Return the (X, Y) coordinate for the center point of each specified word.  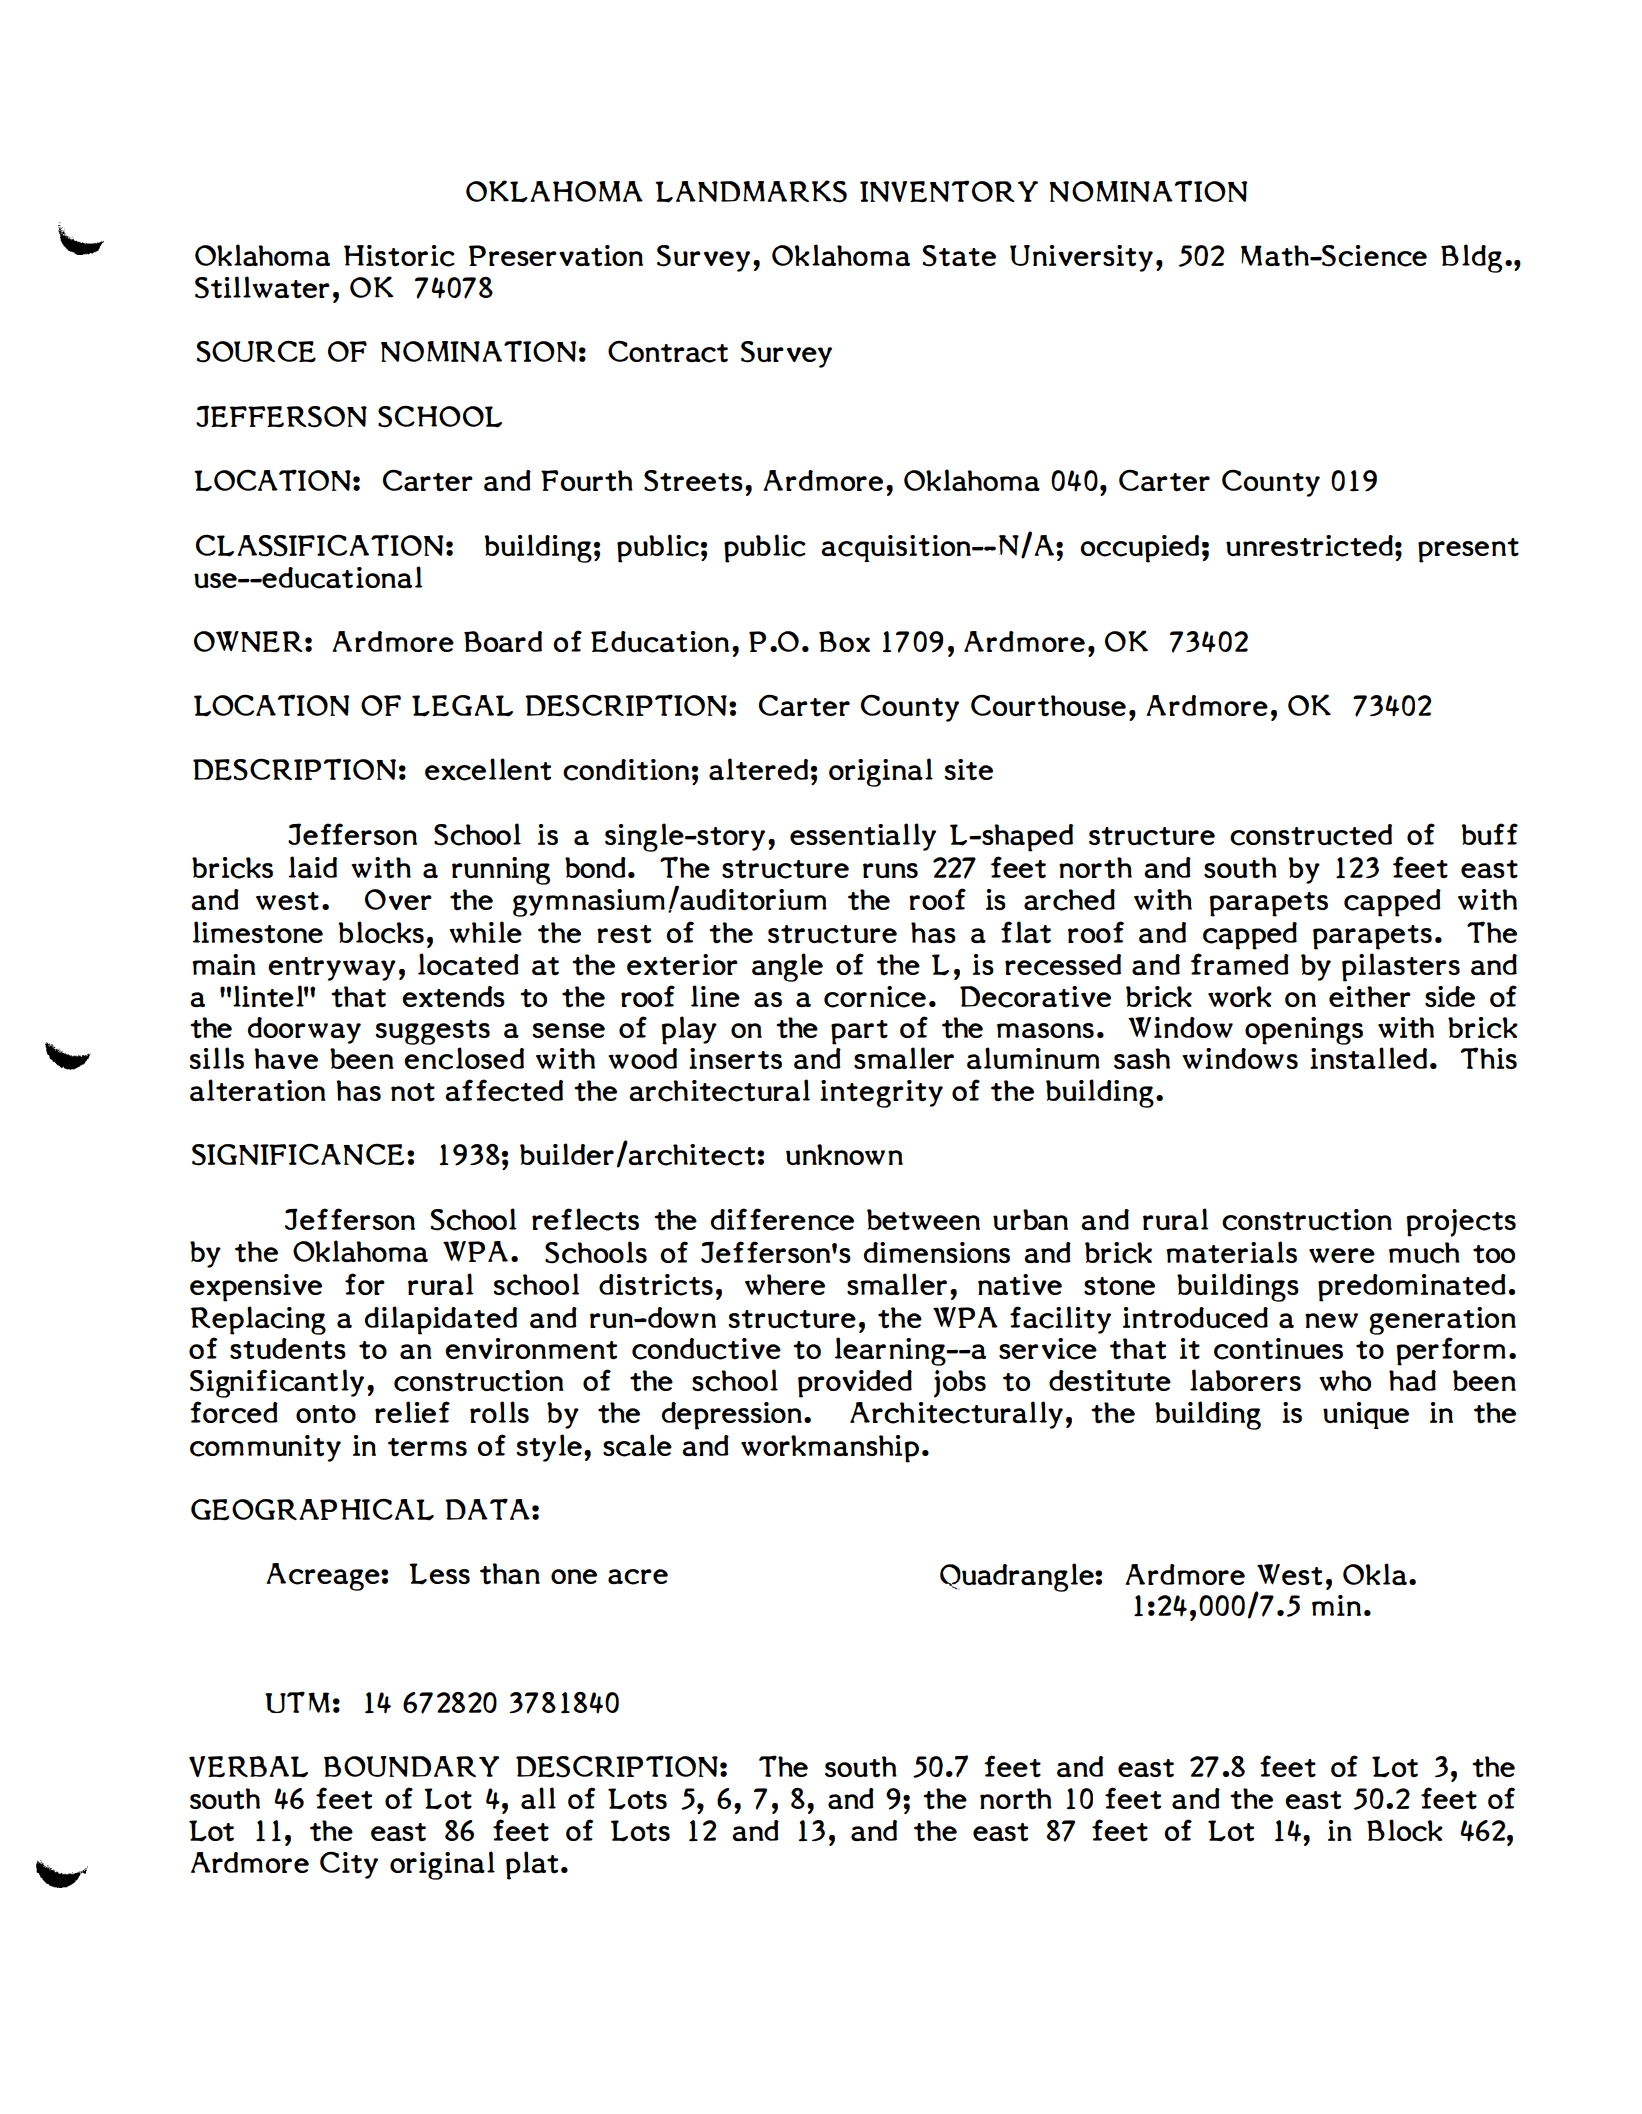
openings (1304, 1031)
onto (326, 1414)
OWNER (248, 642)
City (349, 1865)
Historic (399, 256)
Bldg (1471, 258)
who (1345, 1380)
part (859, 1032)
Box (844, 641)
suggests (432, 1032)
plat (532, 1865)
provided (855, 1384)
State (959, 256)
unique (1366, 1415)
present (1468, 550)
